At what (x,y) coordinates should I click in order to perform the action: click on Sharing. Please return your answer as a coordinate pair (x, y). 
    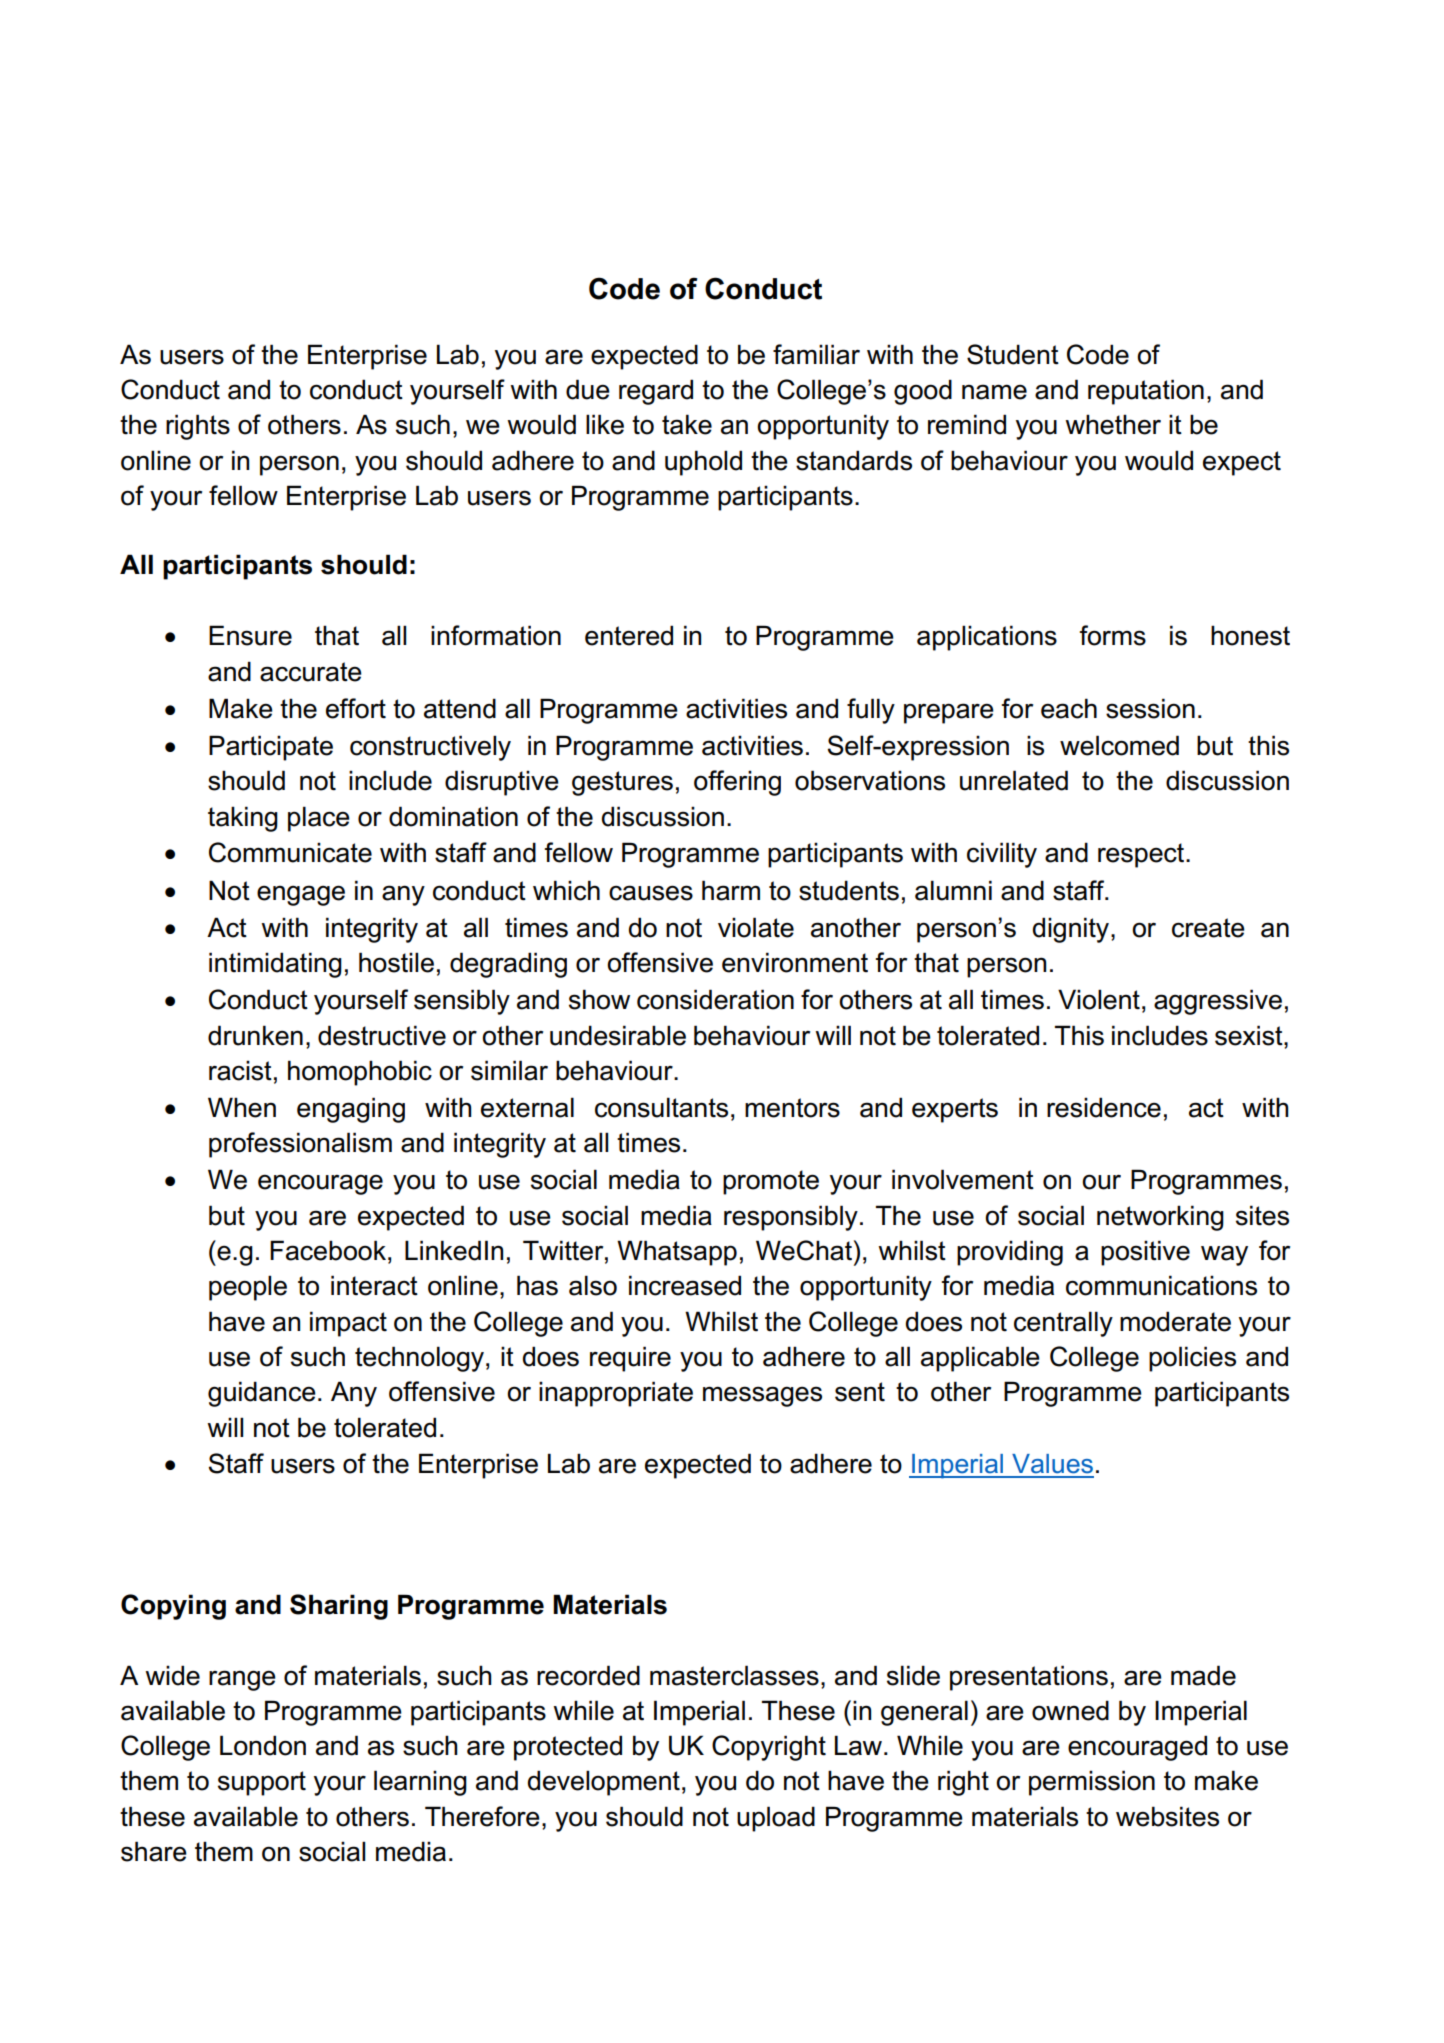
    Looking at the image, I should click on (339, 1607).
